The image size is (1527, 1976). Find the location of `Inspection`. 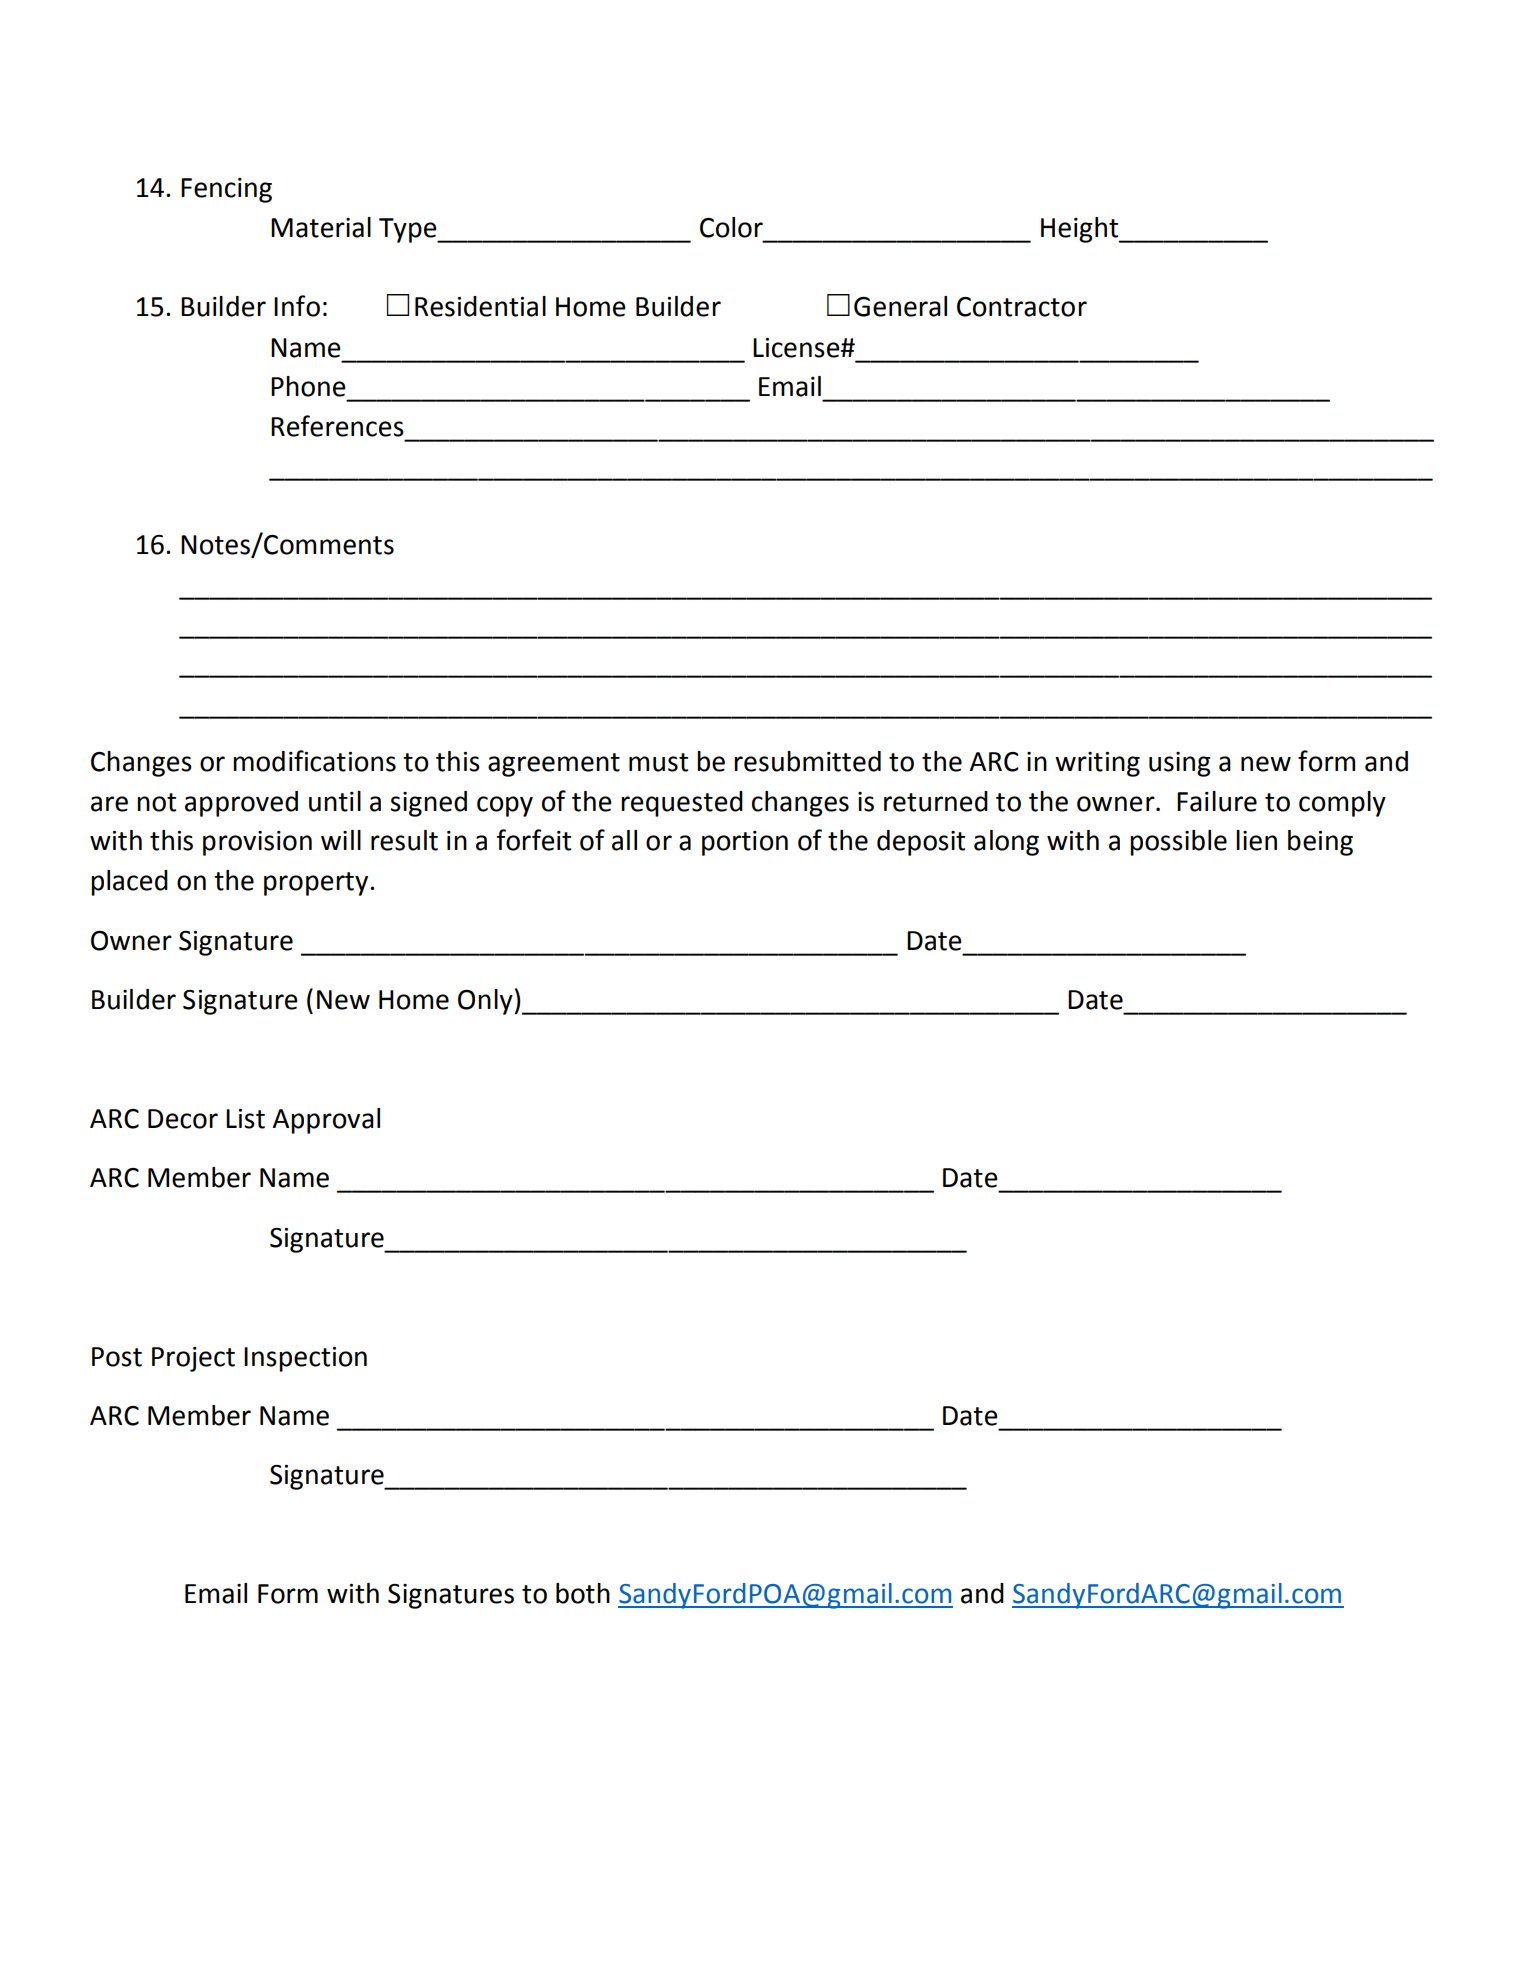

Inspection is located at coordinates (305, 1359).
